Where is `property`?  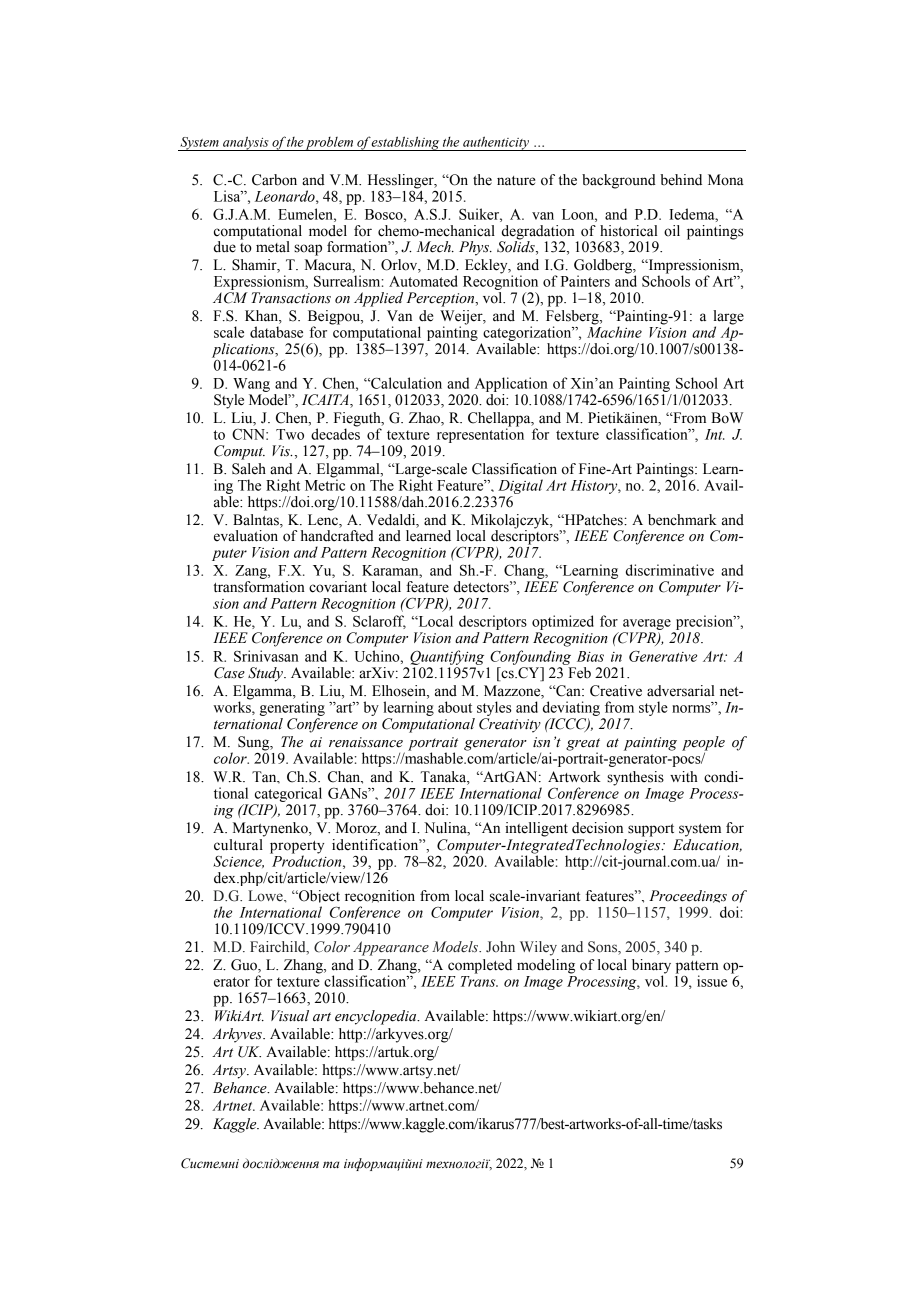
property is located at coordinates (297, 848).
